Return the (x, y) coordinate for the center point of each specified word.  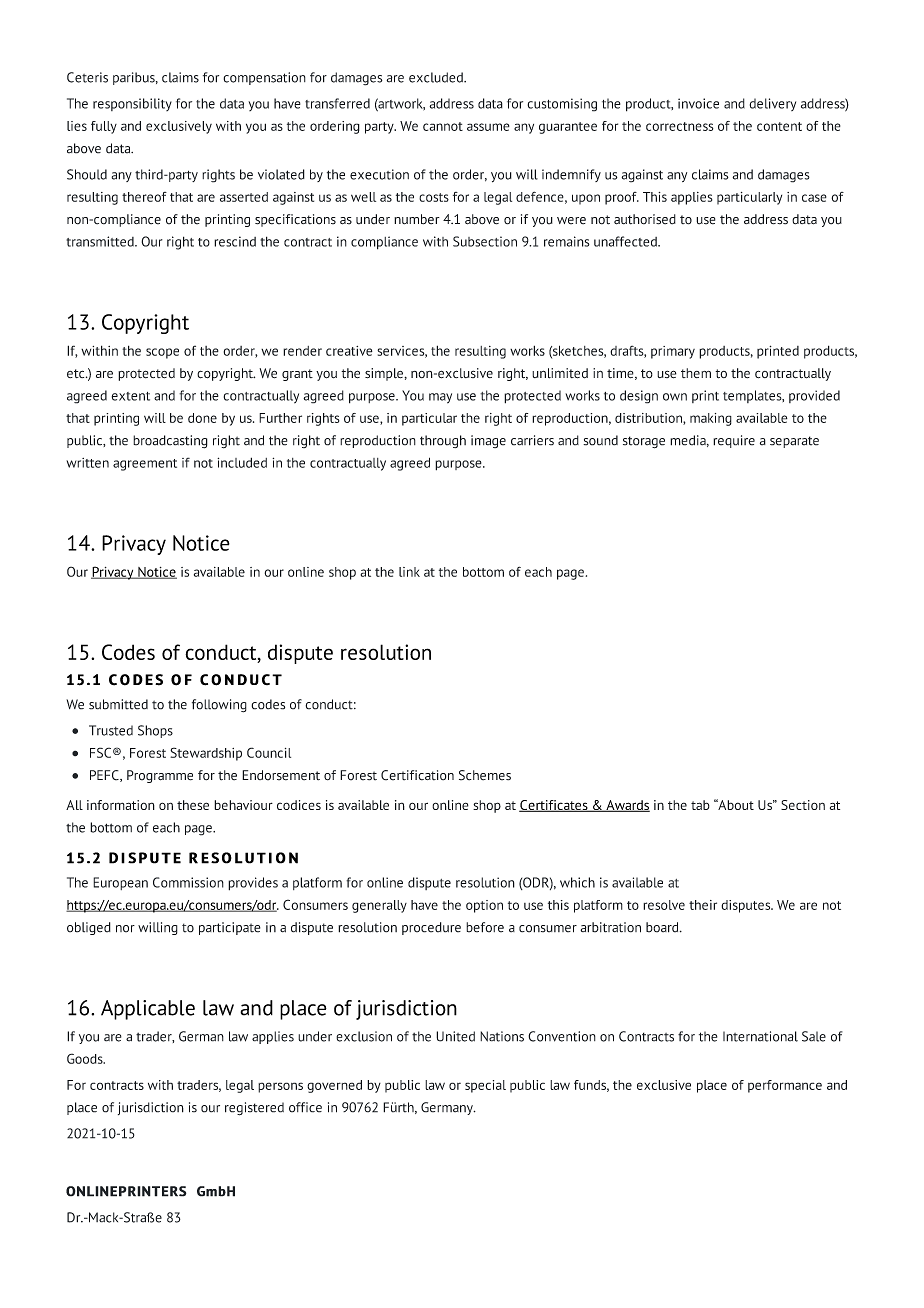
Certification (417, 775)
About (735, 804)
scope (162, 353)
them (696, 373)
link (409, 572)
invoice (698, 103)
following (219, 706)
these (193, 805)
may (440, 398)
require (734, 441)
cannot (443, 126)
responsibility (132, 104)
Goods (86, 1058)
